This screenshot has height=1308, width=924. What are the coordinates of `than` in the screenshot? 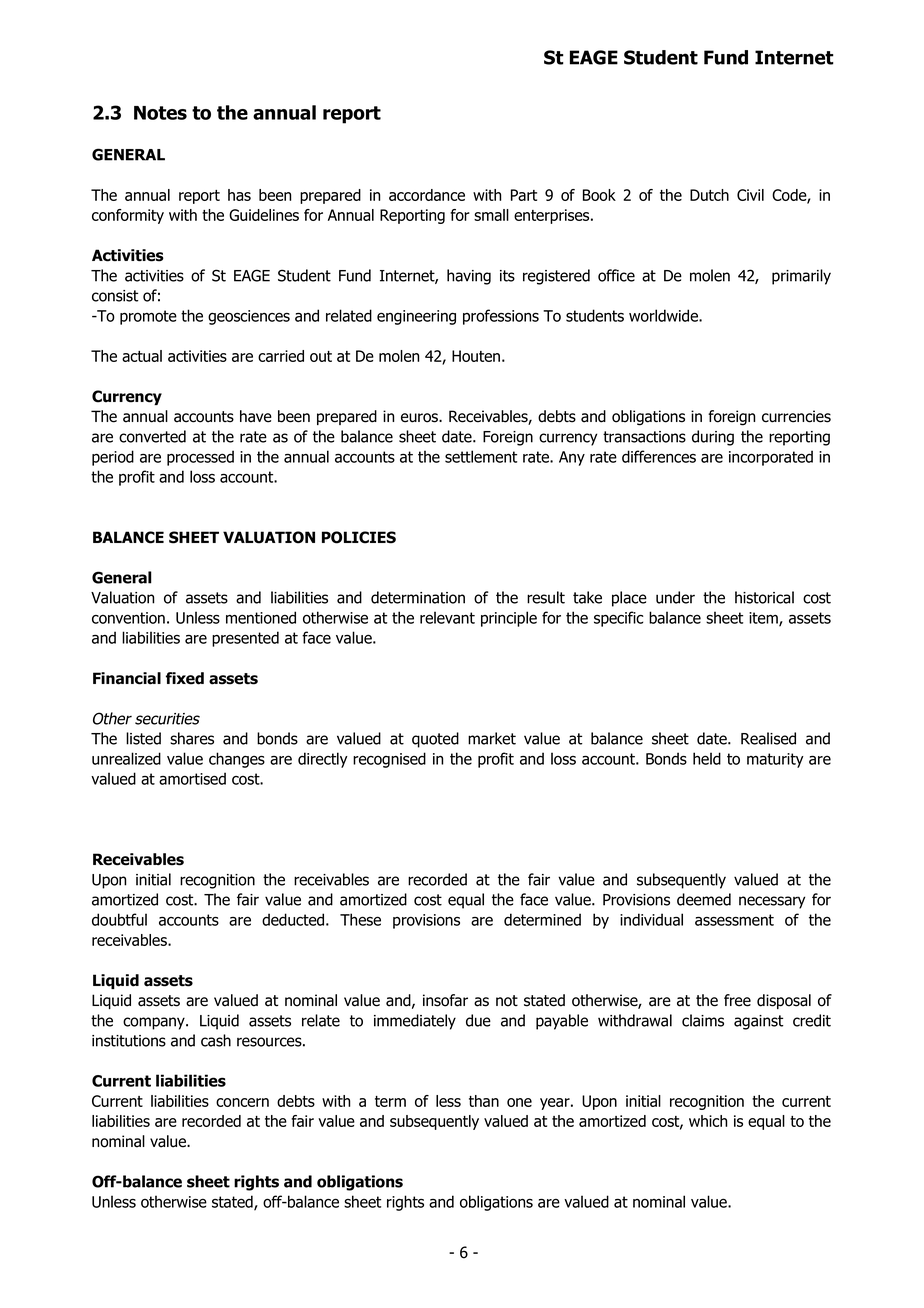 It's located at (484, 1101).
